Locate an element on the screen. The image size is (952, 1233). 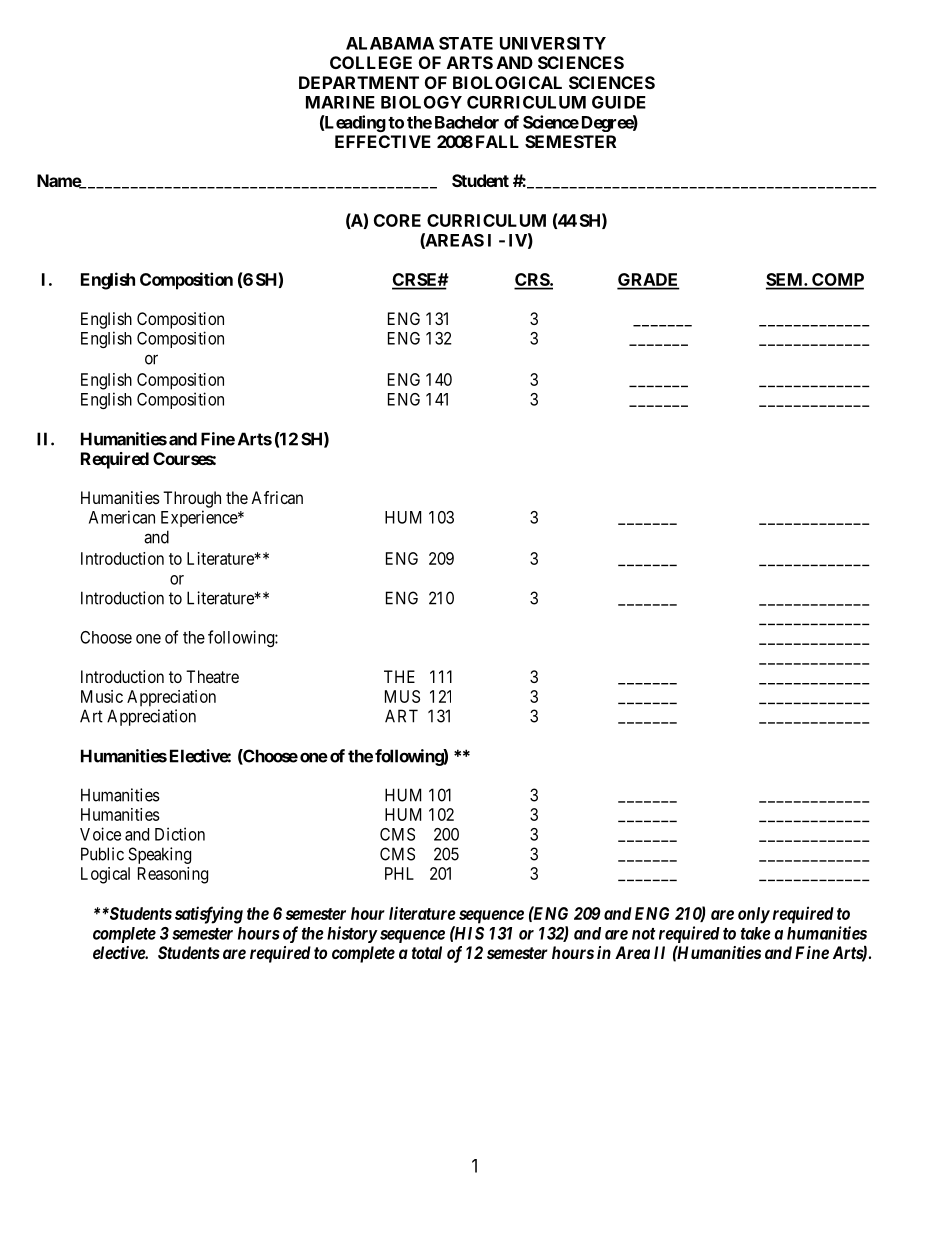
GUIDE is located at coordinates (619, 102).
